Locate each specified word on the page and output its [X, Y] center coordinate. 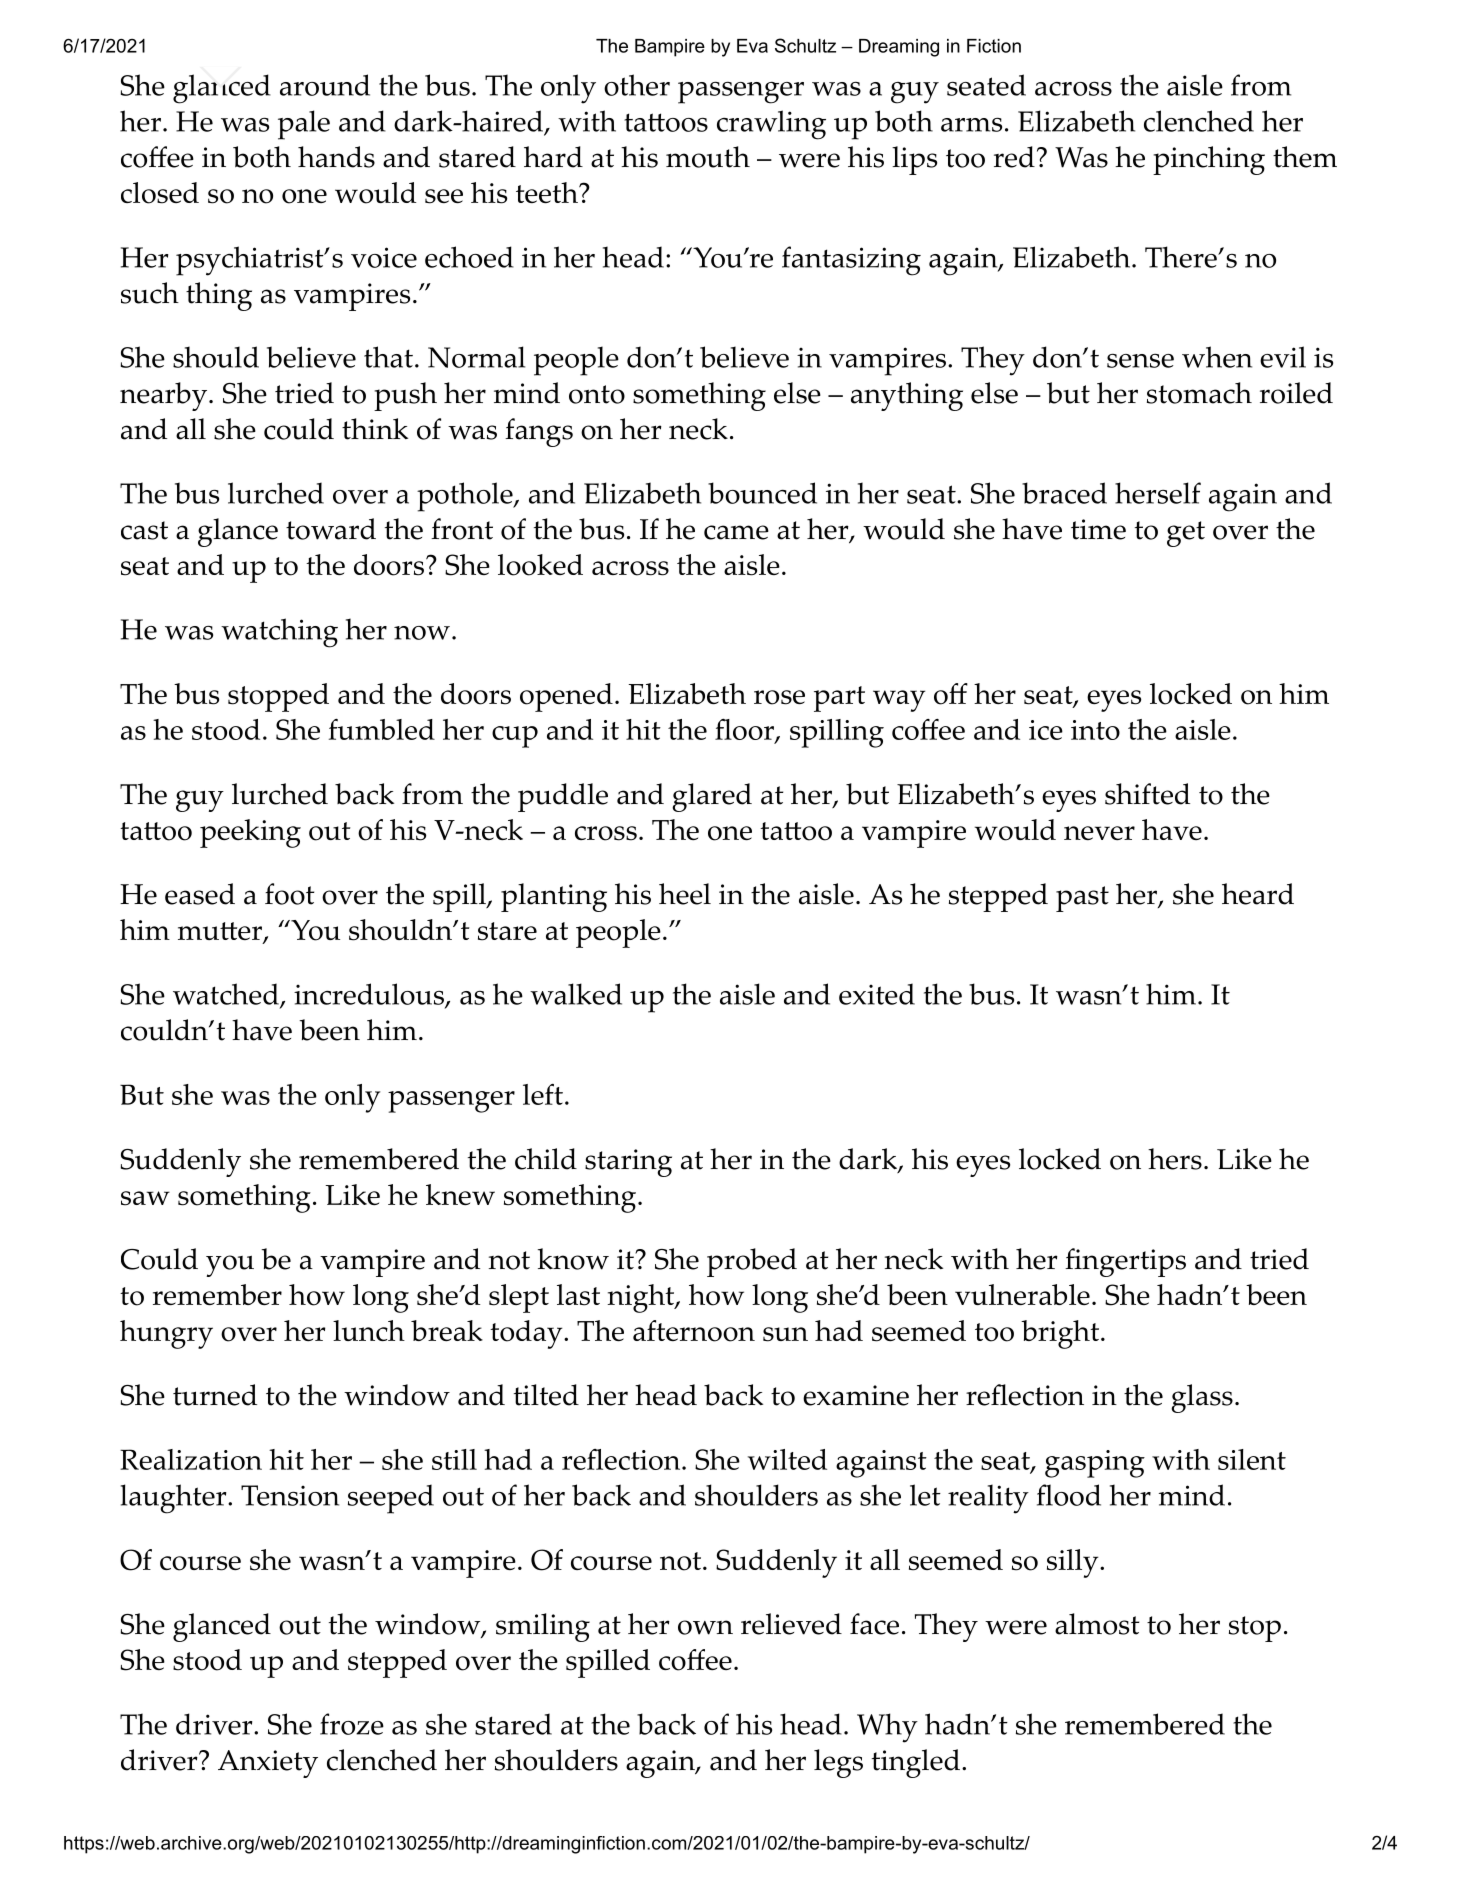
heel [685, 894]
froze [352, 1724]
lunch [369, 1330]
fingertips [1125, 1262]
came [736, 532]
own [705, 1627]
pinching [1209, 160]
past [1082, 899]
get [1186, 534]
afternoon [694, 1331]
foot [289, 894]
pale [304, 125]
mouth [708, 157]
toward [331, 529]
